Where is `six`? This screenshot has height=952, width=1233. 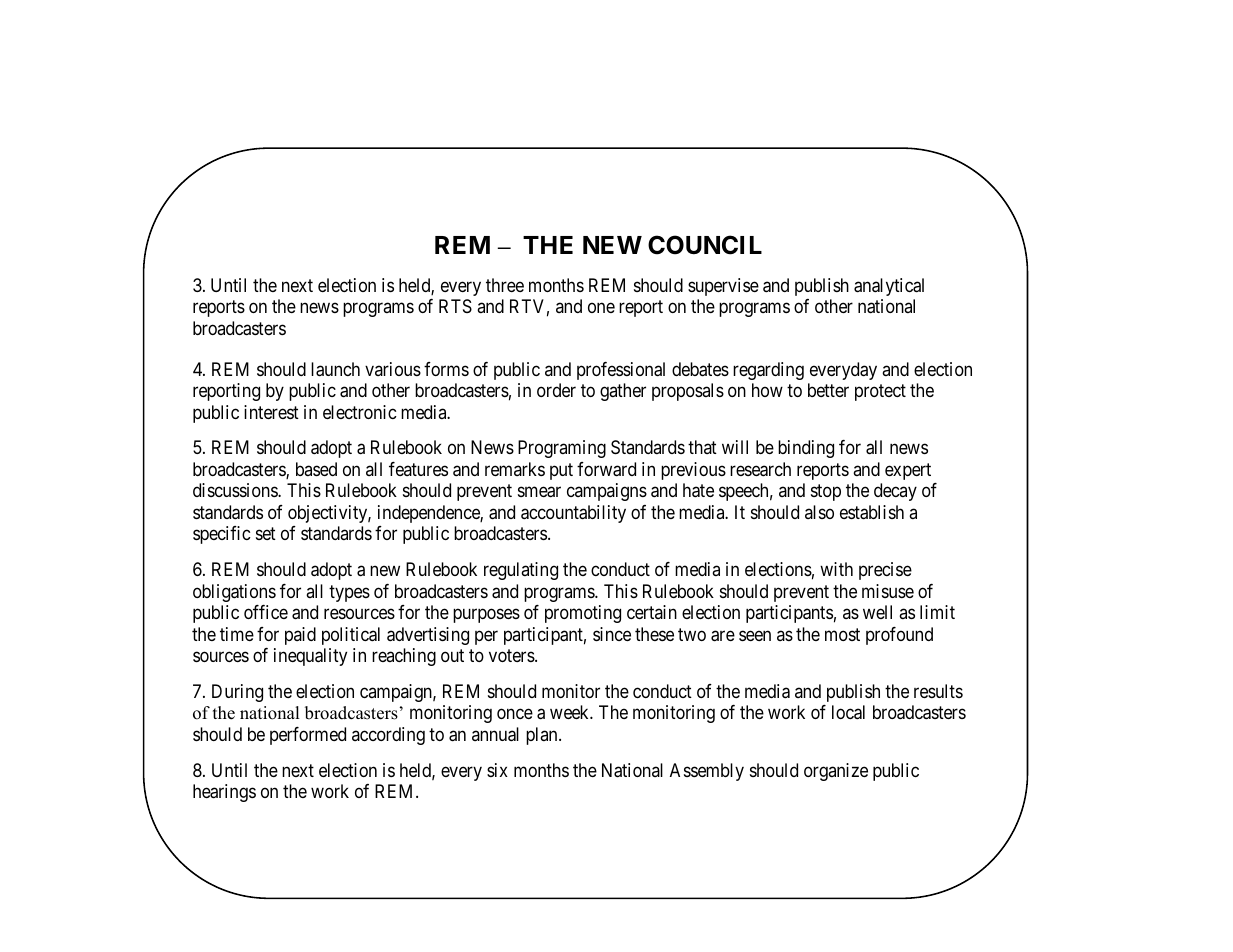 six is located at coordinates (497, 770).
